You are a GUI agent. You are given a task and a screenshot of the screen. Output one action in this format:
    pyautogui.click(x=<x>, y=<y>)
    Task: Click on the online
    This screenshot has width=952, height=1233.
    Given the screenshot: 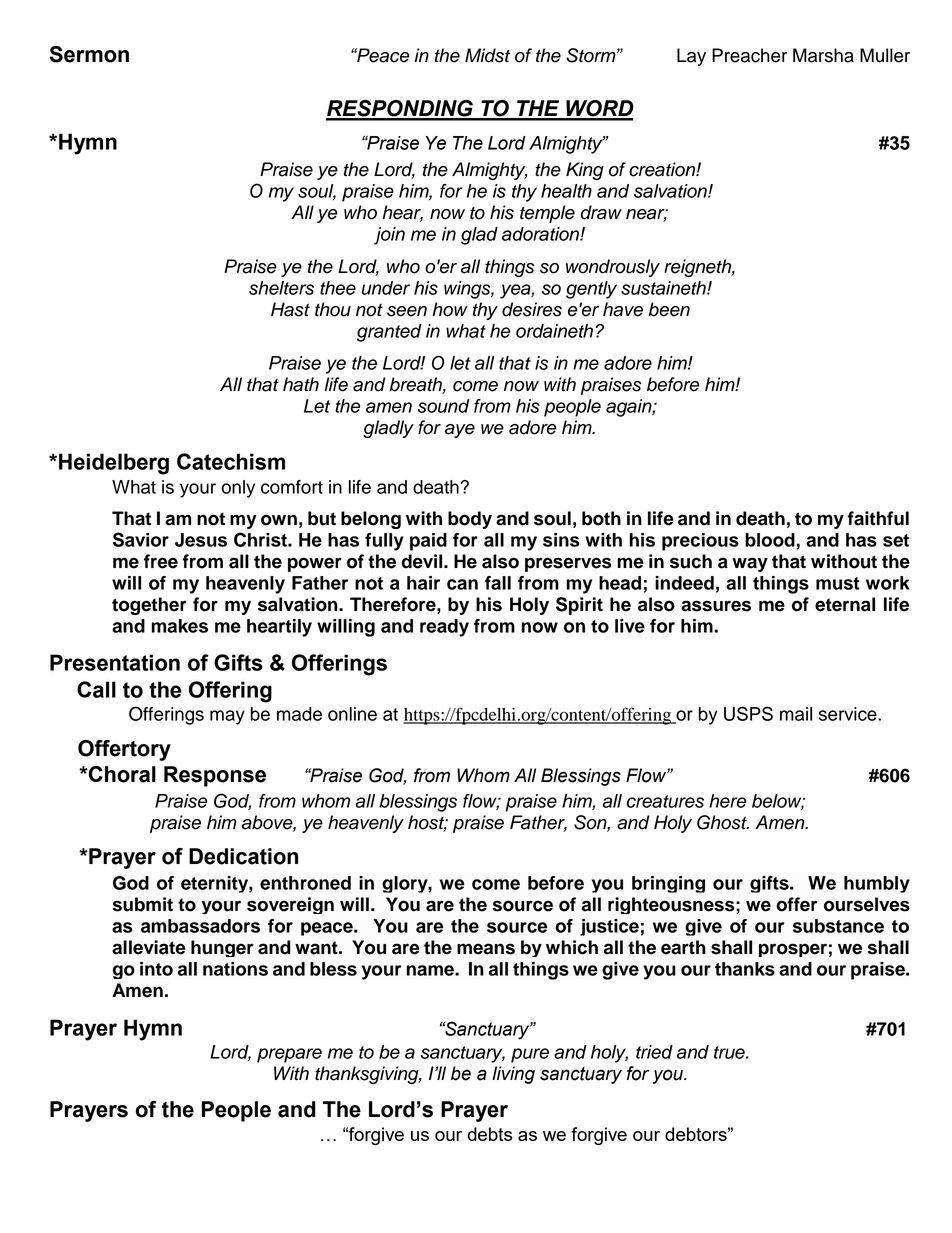 What is the action you would take?
    pyautogui.click(x=352, y=714)
